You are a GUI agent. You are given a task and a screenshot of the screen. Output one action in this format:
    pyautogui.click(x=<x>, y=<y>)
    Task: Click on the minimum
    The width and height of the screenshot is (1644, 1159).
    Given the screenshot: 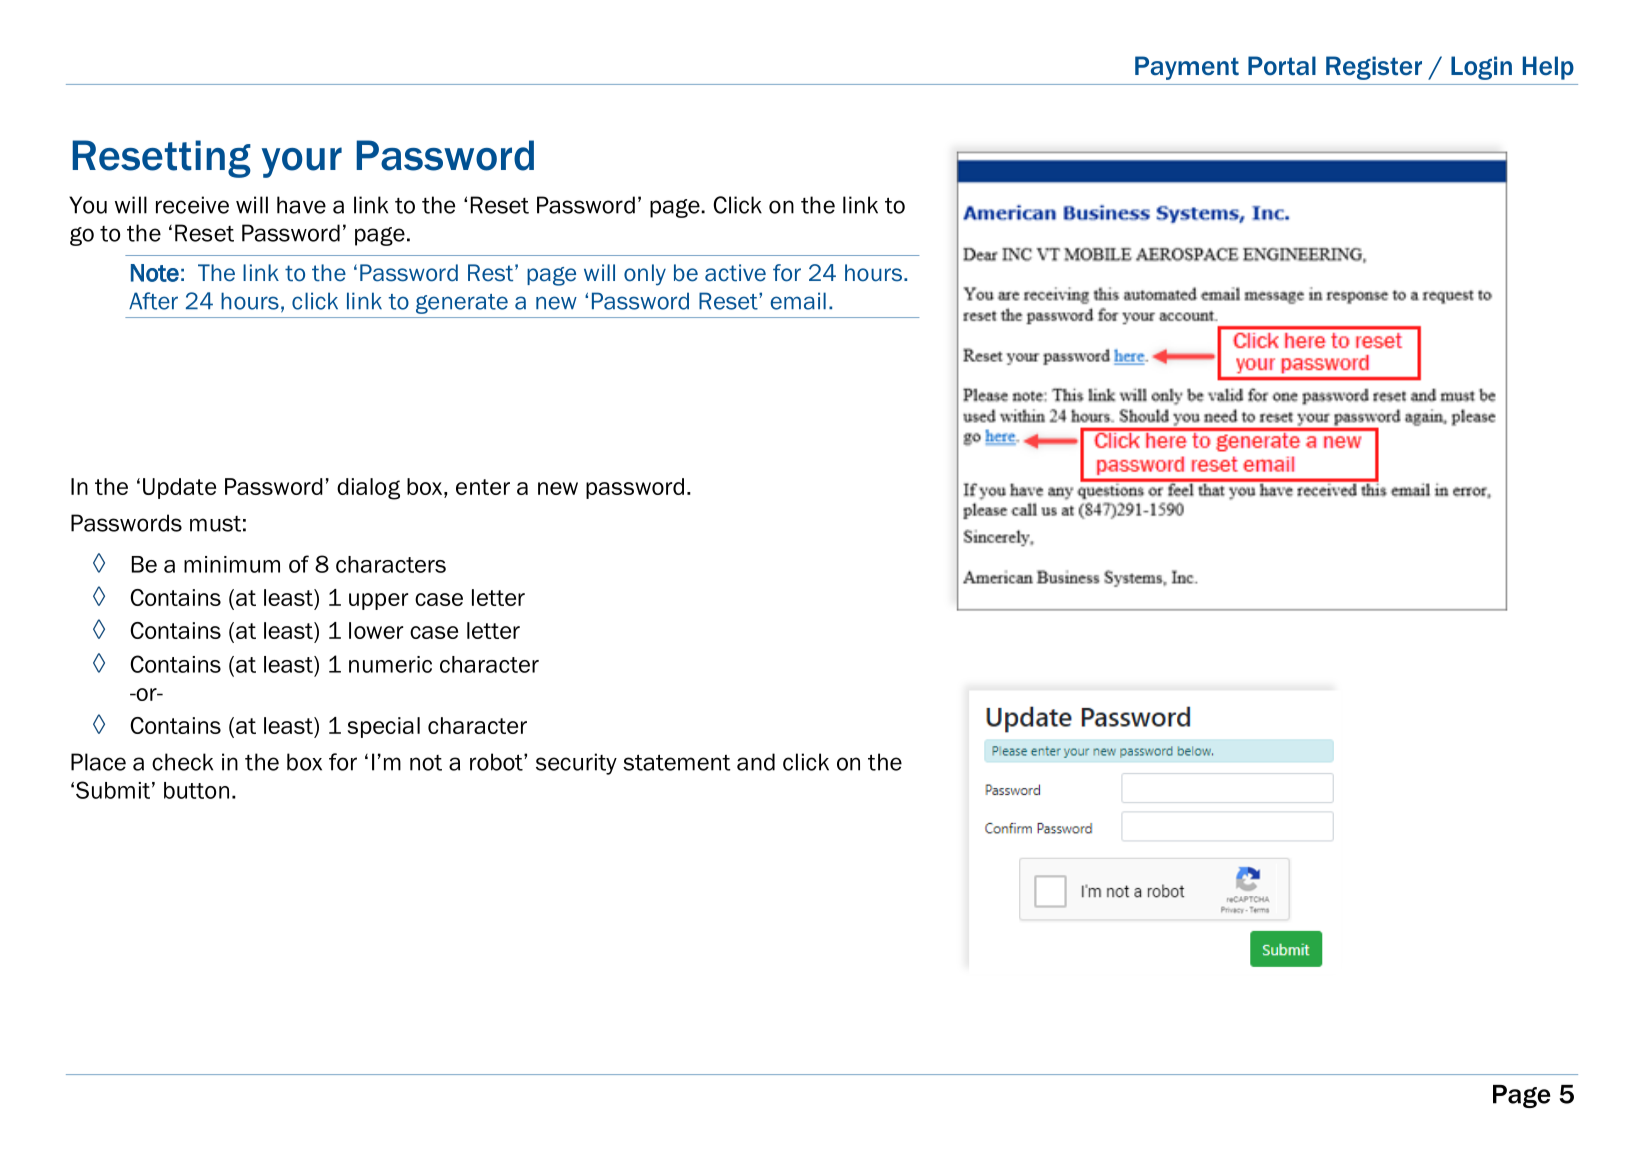 What is the action you would take?
    pyautogui.click(x=232, y=564)
